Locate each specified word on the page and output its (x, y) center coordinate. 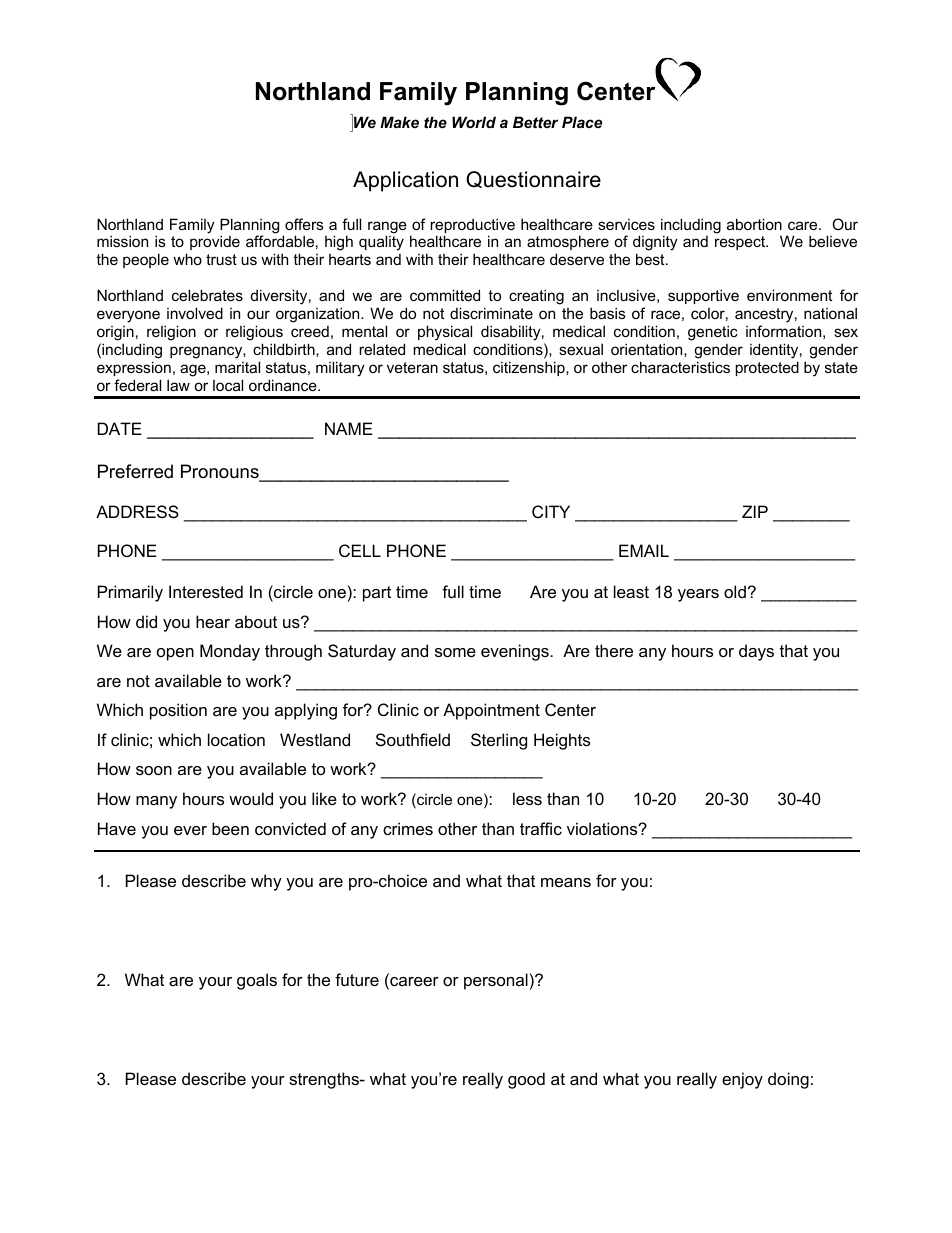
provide (215, 242)
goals (257, 981)
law (178, 385)
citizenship (530, 368)
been (230, 828)
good (526, 1080)
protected (767, 368)
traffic (541, 828)
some (455, 652)
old (735, 591)
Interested (206, 591)
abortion (754, 224)
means (566, 882)
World (474, 122)
